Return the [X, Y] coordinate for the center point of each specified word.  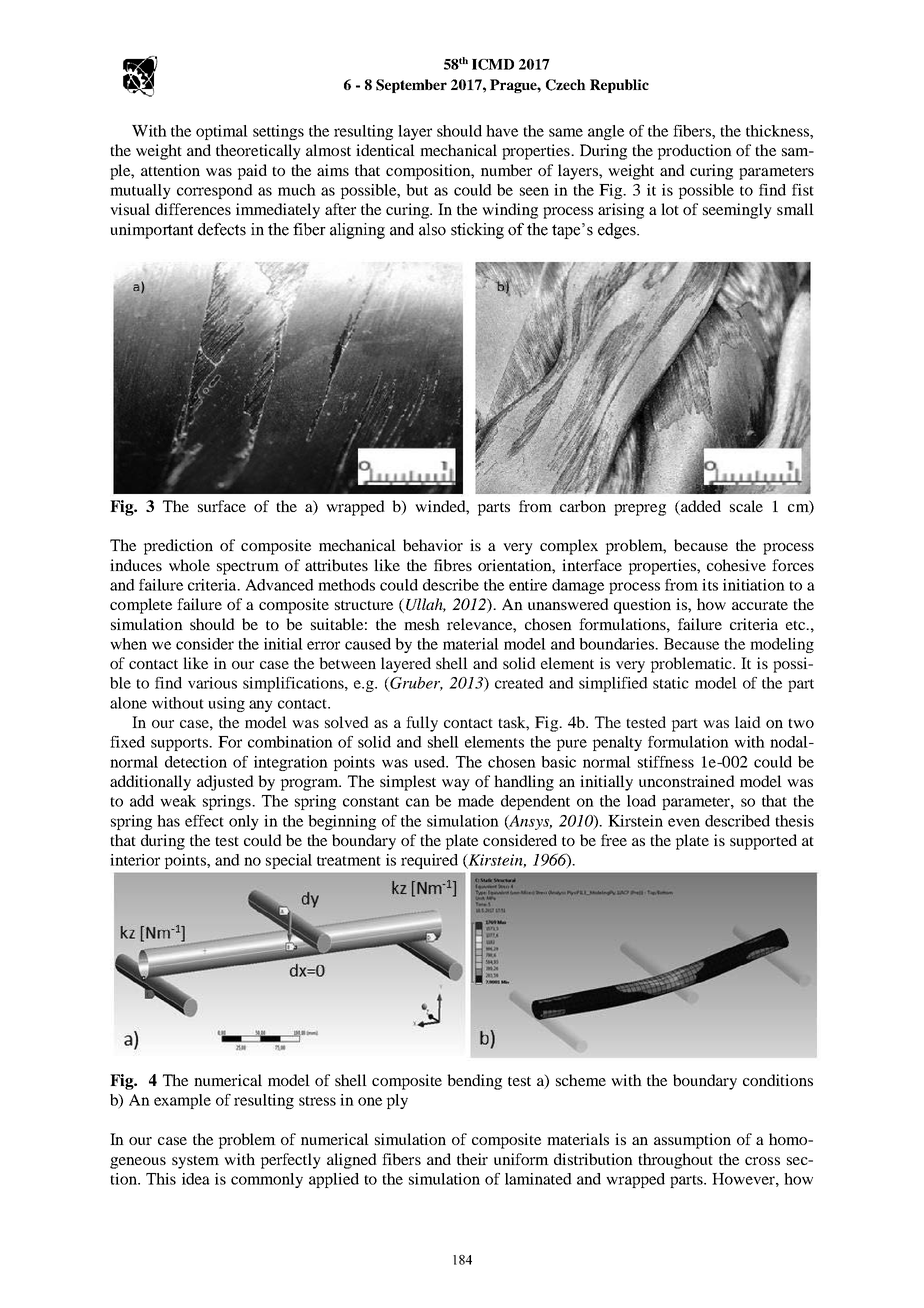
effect [204, 821]
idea [196, 1179]
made [476, 801]
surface [222, 506]
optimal [222, 132]
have [502, 131]
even [684, 822]
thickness [778, 131]
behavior [433, 545]
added [700, 506]
